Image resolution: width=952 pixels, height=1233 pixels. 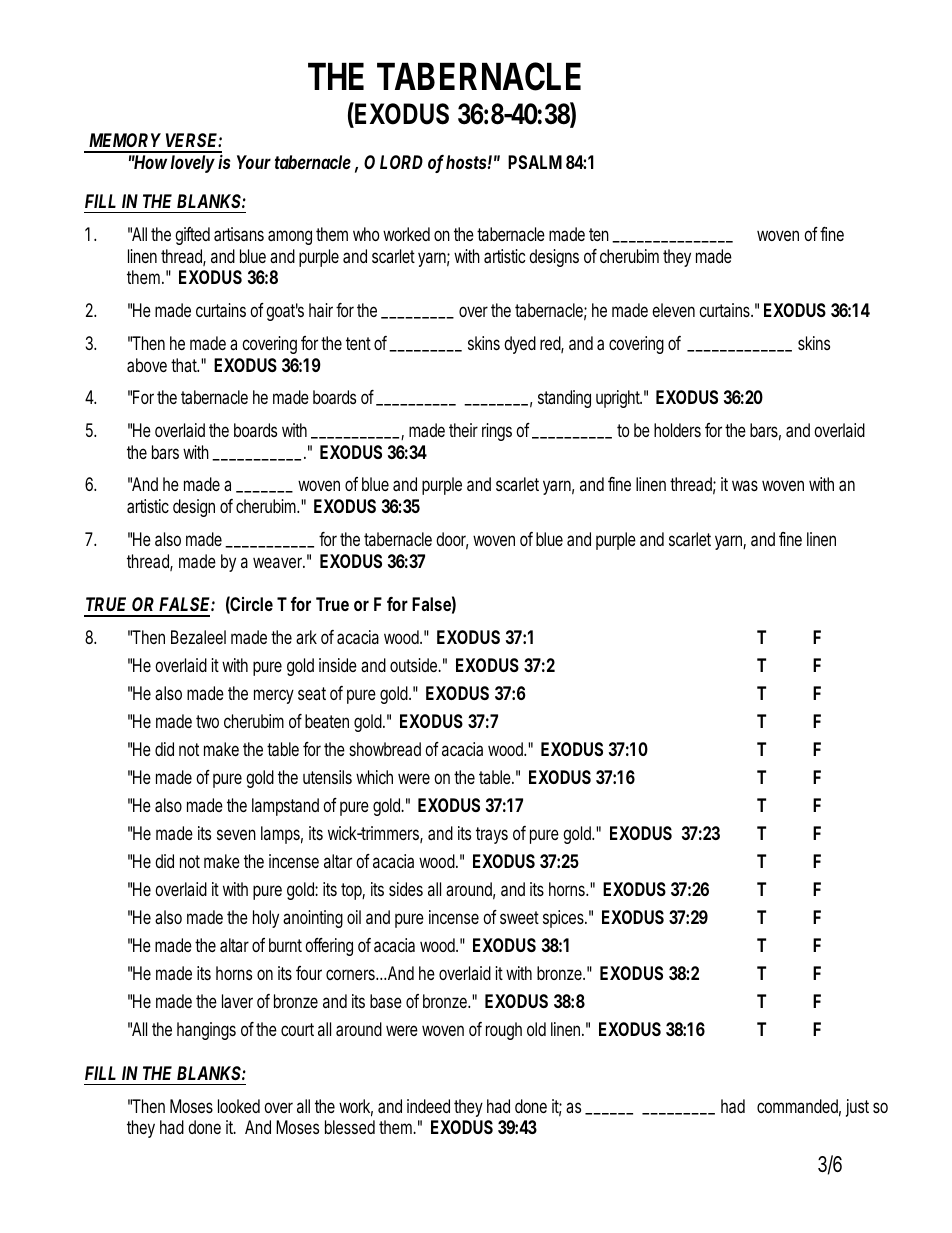 I want to click on seven, so click(x=236, y=834).
